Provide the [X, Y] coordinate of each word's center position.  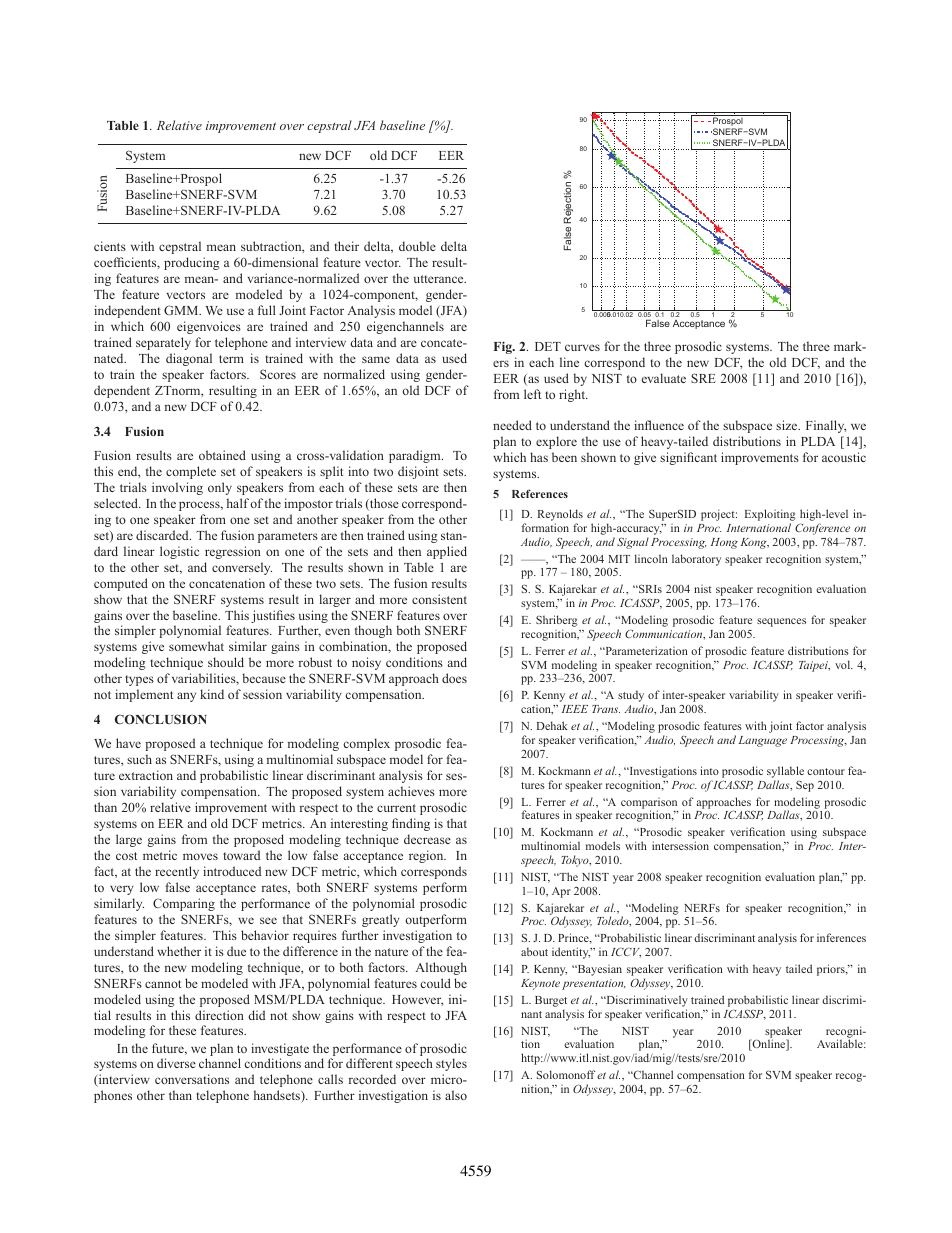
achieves [411, 791]
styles [451, 1064]
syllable [785, 772]
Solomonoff [566, 1074]
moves [200, 856]
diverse [176, 1063]
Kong [755, 543]
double [417, 246]
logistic [179, 552]
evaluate [664, 378]
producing [192, 263]
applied [447, 552]
